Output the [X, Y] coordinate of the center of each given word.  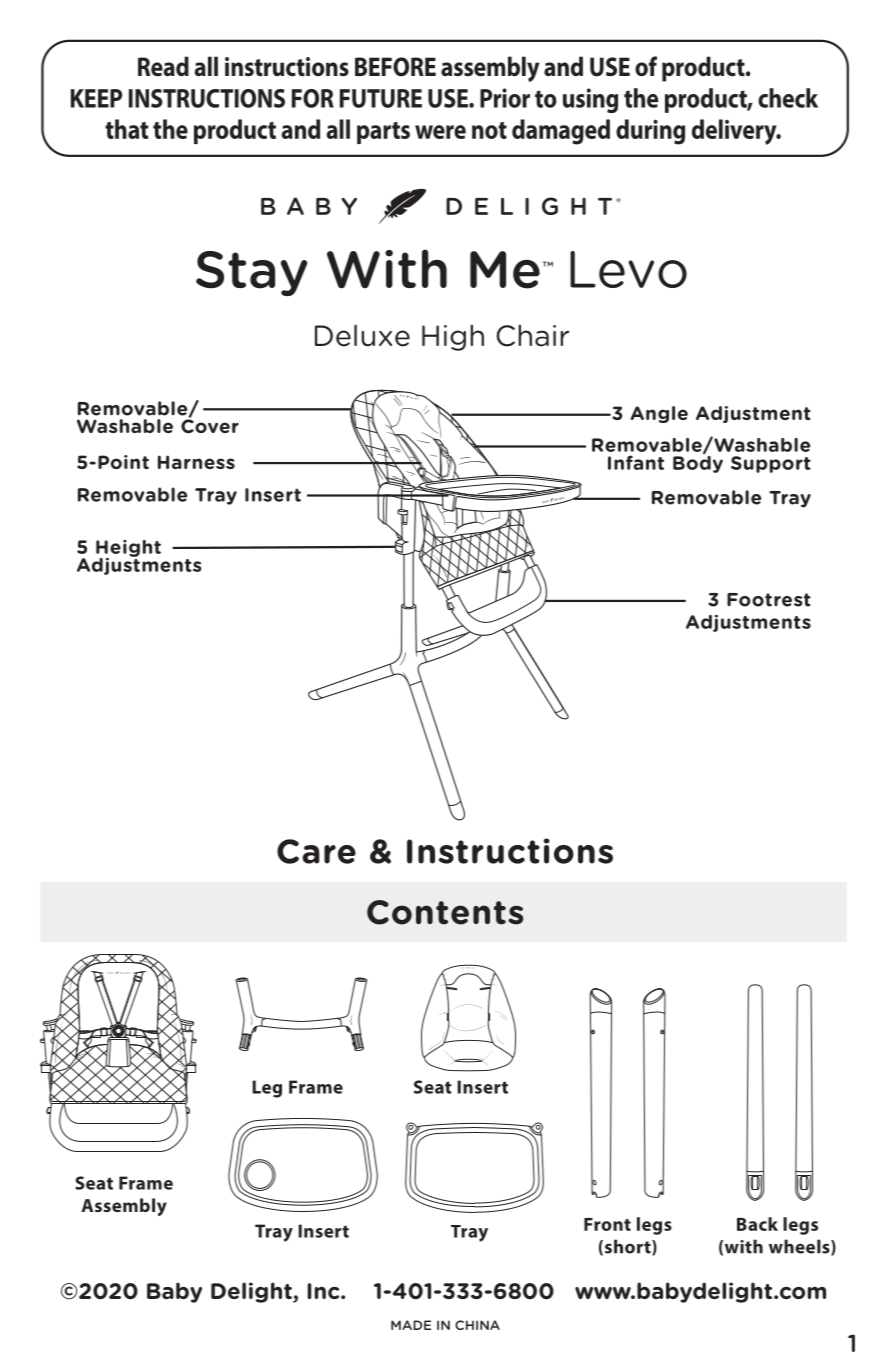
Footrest [769, 600]
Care [316, 851]
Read [163, 66]
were [440, 132]
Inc [325, 1291]
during [650, 132]
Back [757, 1224]
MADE [411, 1325]
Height [128, 549]
